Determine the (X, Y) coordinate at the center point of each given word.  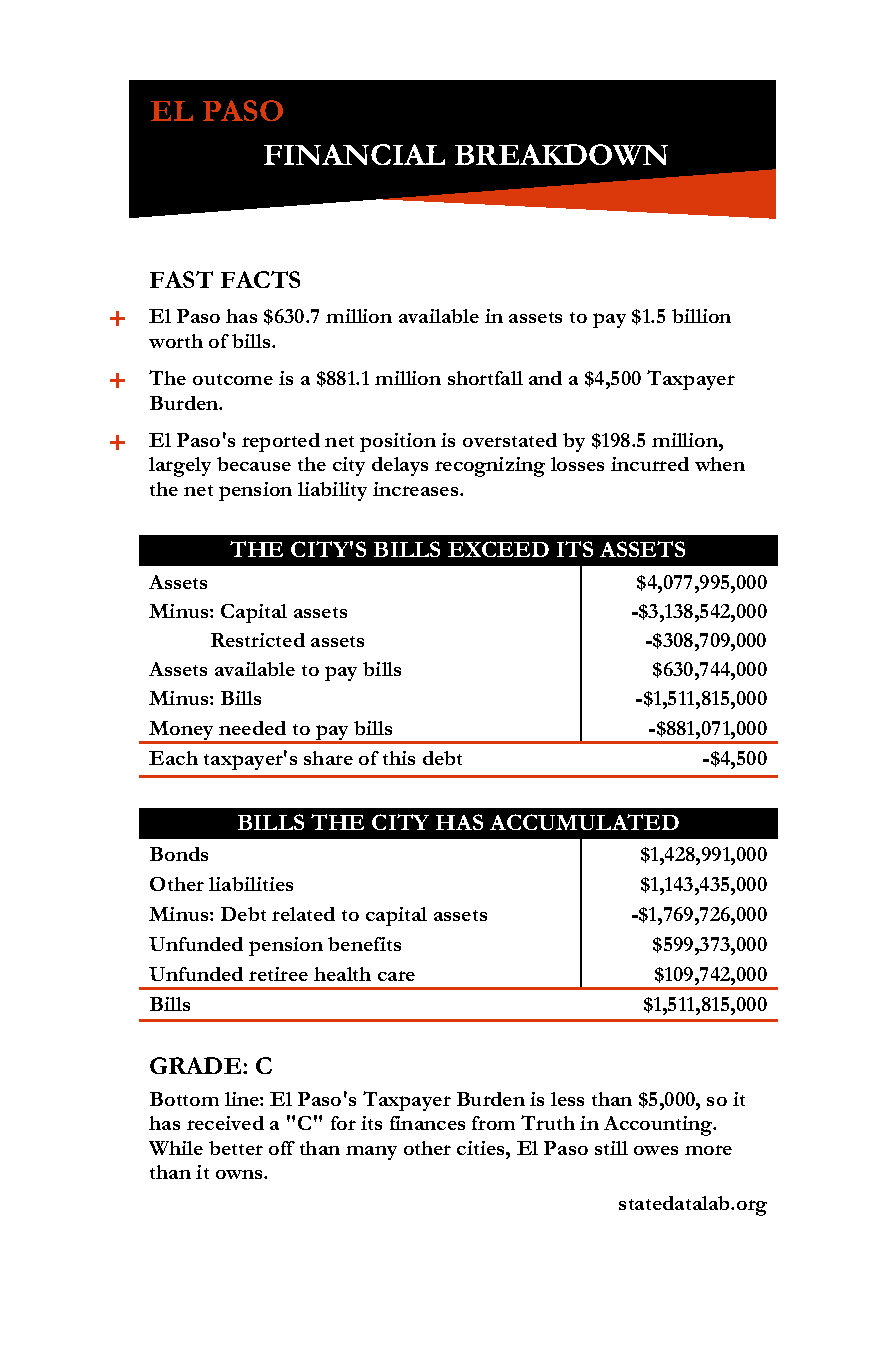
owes (656, 1150)
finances (427, 1123)
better (236, 1148)
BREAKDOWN (561, 154)
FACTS (260, 279)
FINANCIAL (354, 154)
